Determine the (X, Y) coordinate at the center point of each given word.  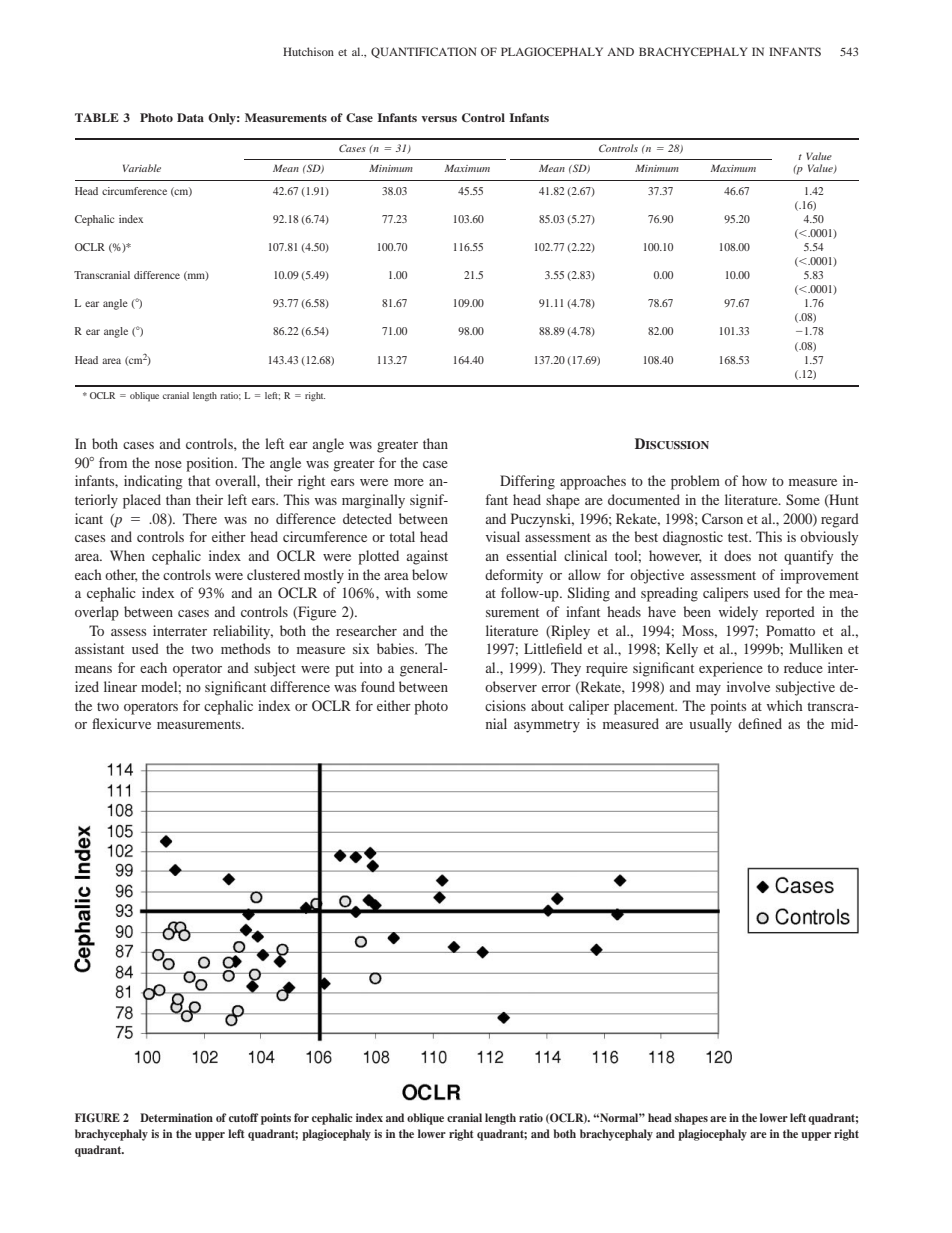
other (121, 575)
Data (190, 117)
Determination (176, 1117)
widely (738, 613)
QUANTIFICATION (423, 52)
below (430, 574)
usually (710, 725)
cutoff (244, 1117)
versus (439, 119)
